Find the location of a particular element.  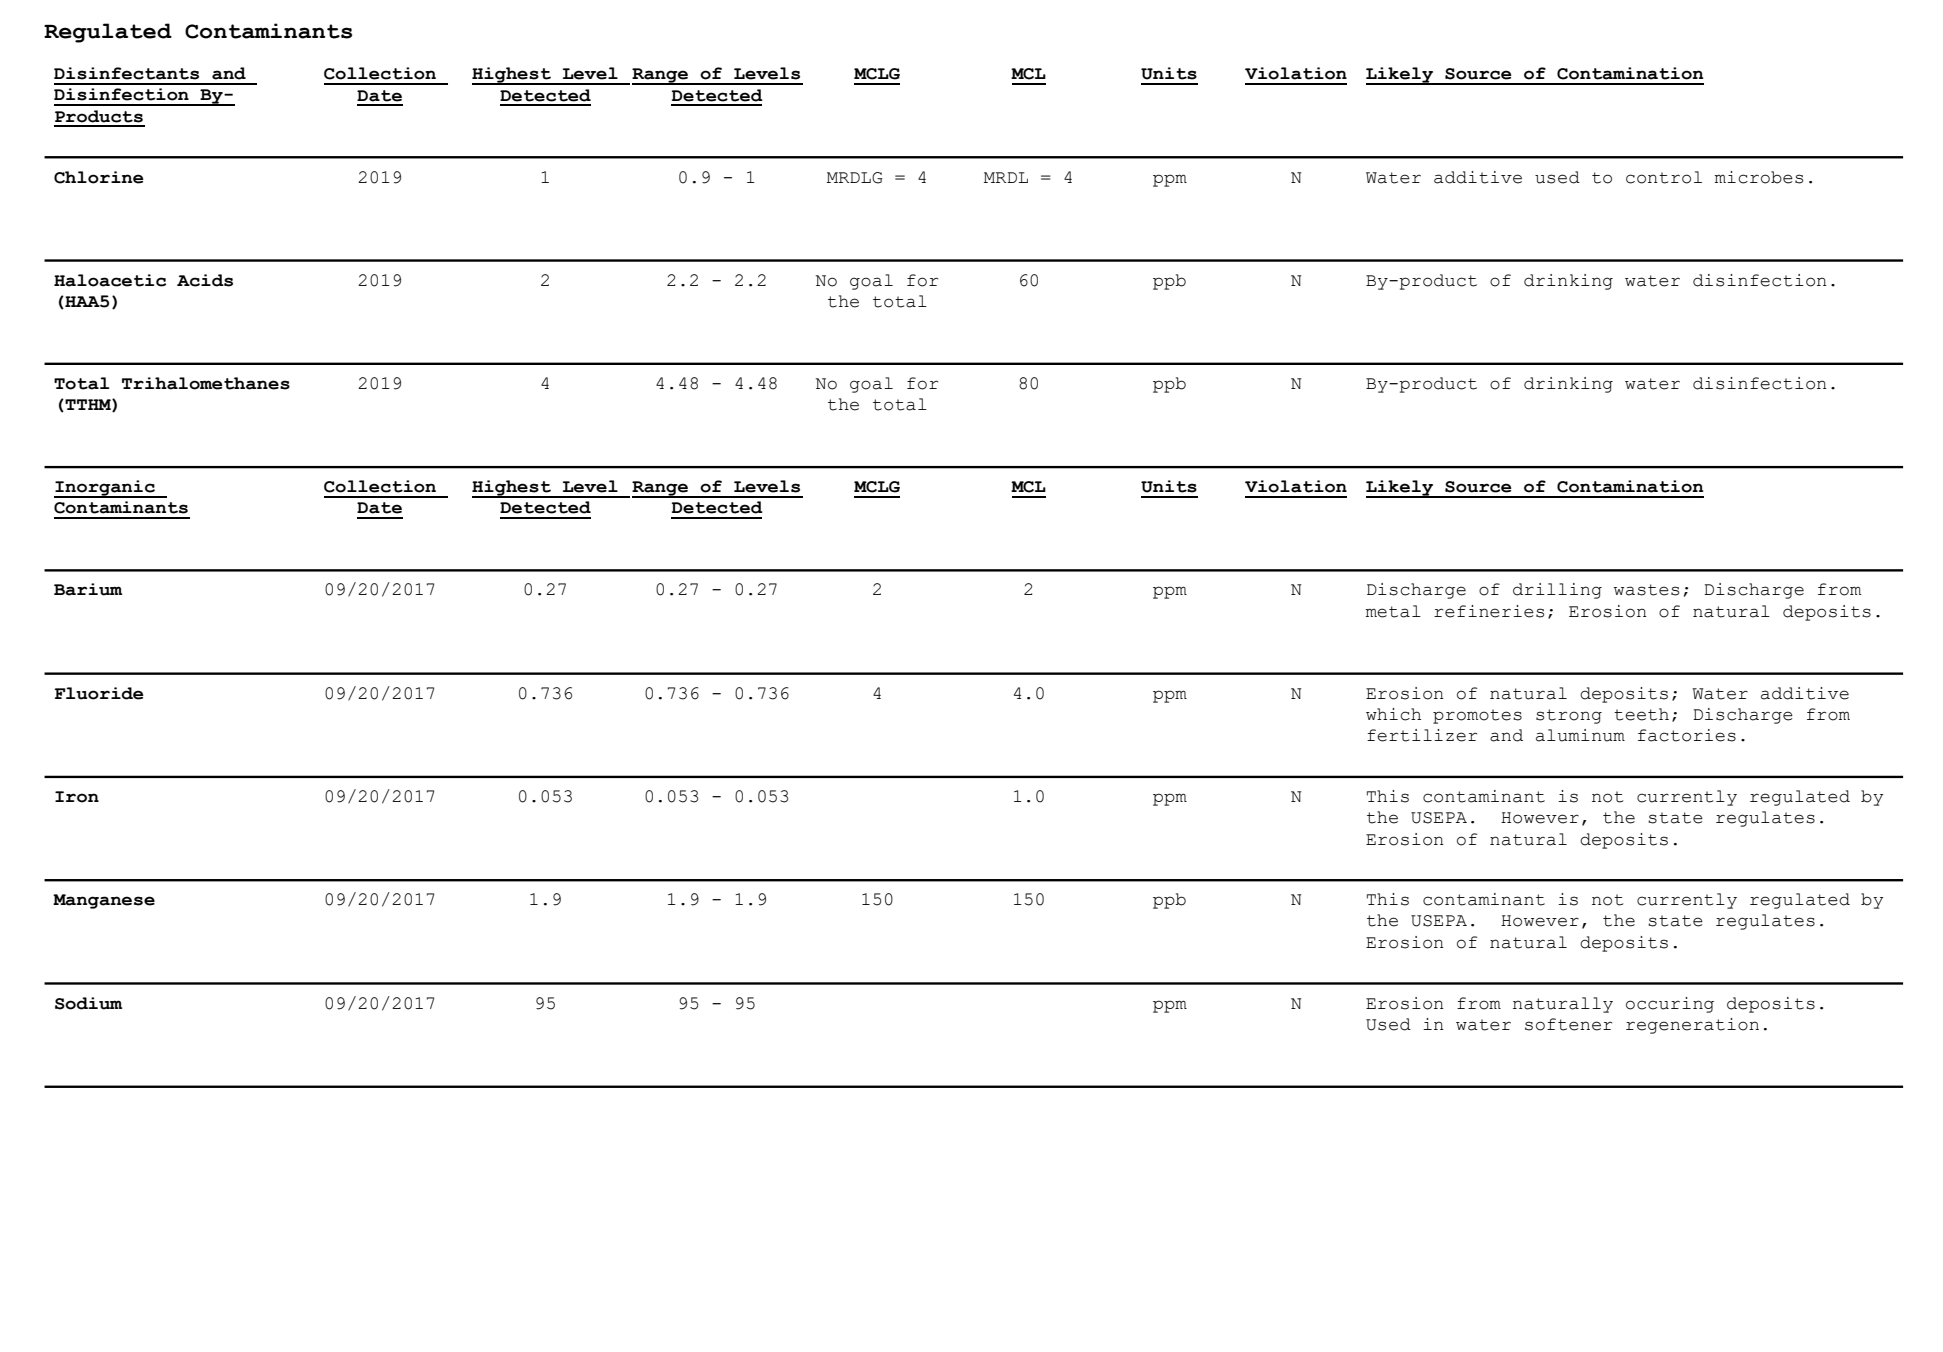

microbes is located at coordinates (1759, 177).
